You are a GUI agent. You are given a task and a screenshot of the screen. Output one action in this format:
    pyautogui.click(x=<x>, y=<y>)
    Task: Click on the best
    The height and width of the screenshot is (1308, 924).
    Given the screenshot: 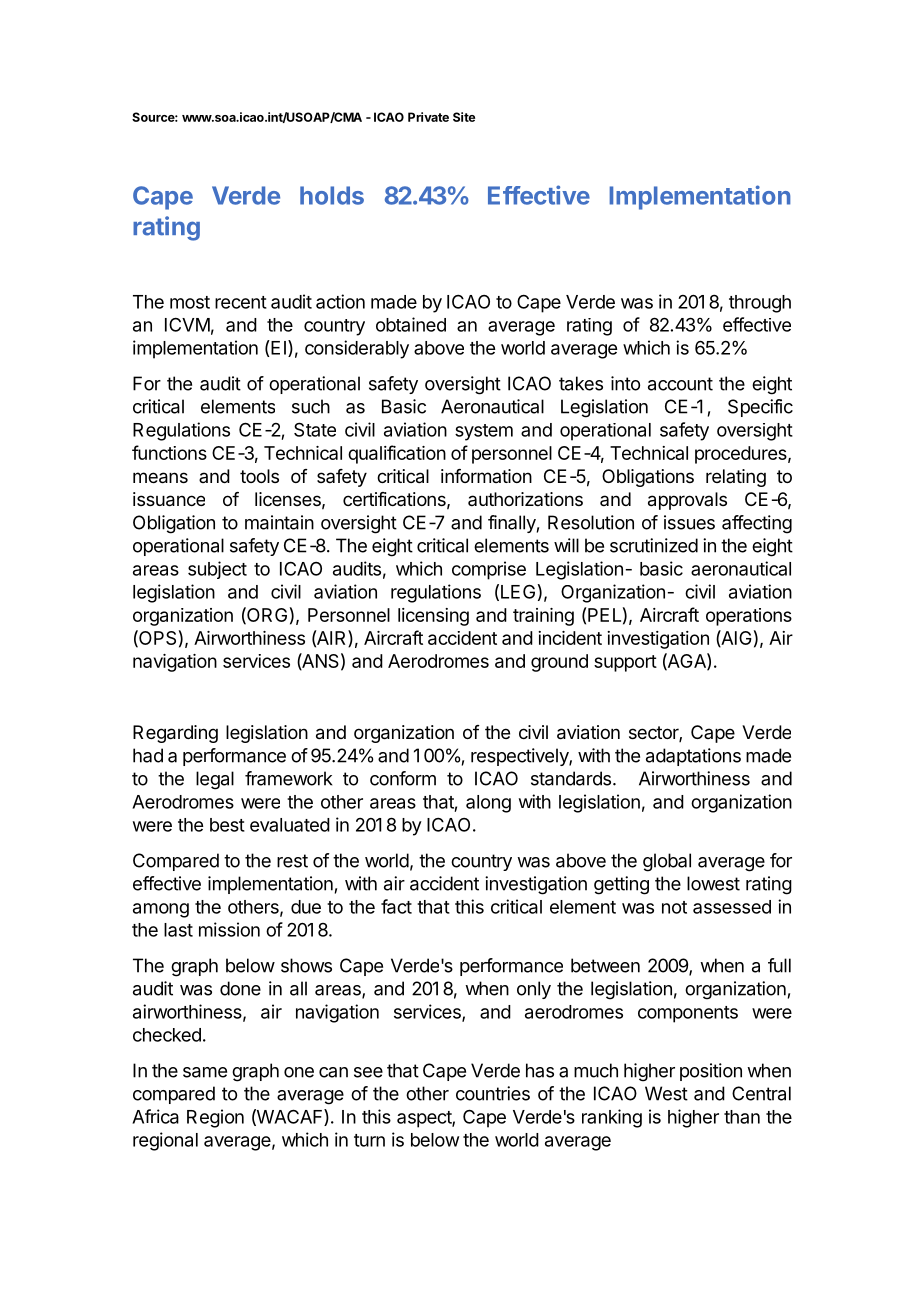 What is the action you would take?
    pyautogui.click(x=227, y=825)
